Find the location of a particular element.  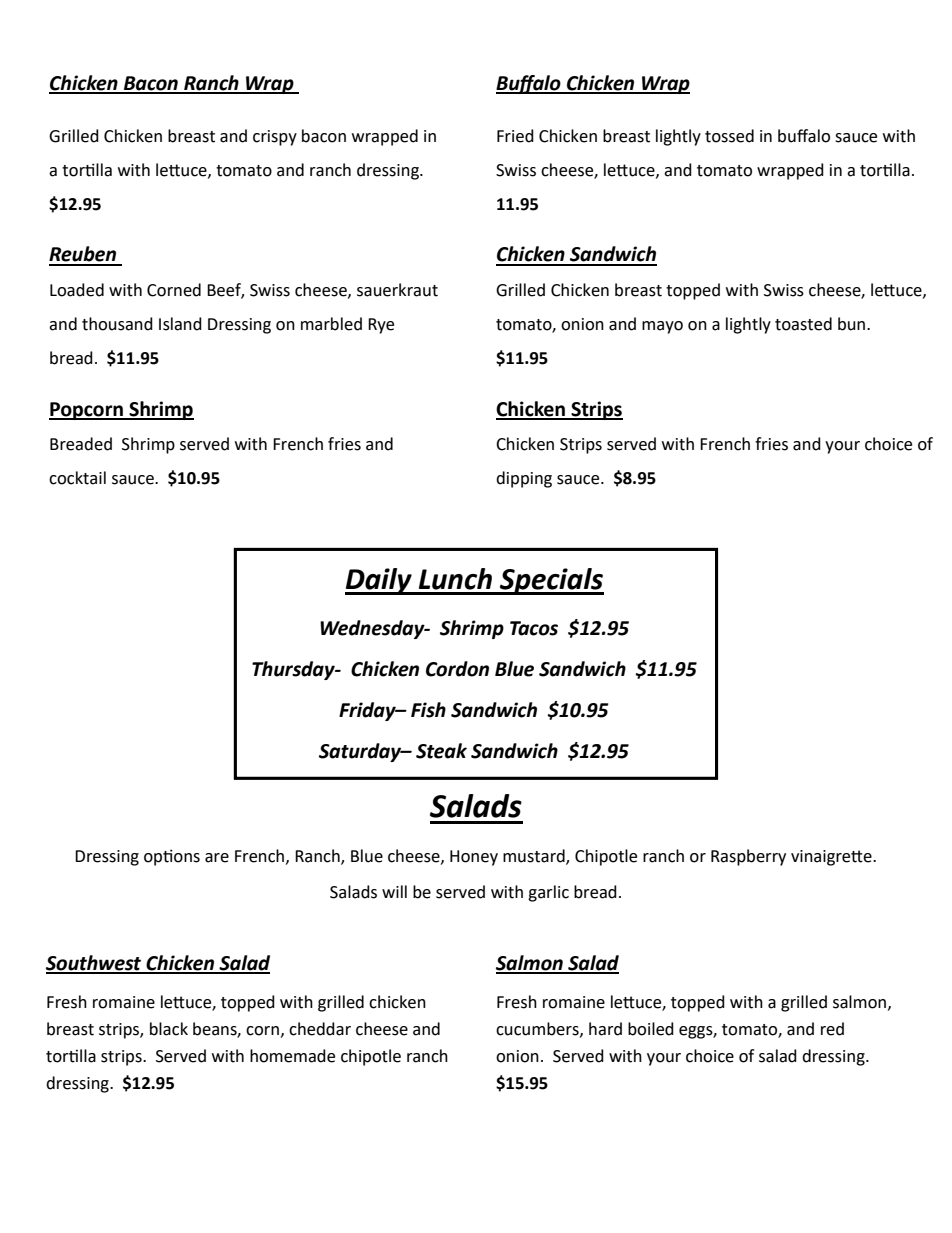

crispy is located at coordinates (275, 138).
